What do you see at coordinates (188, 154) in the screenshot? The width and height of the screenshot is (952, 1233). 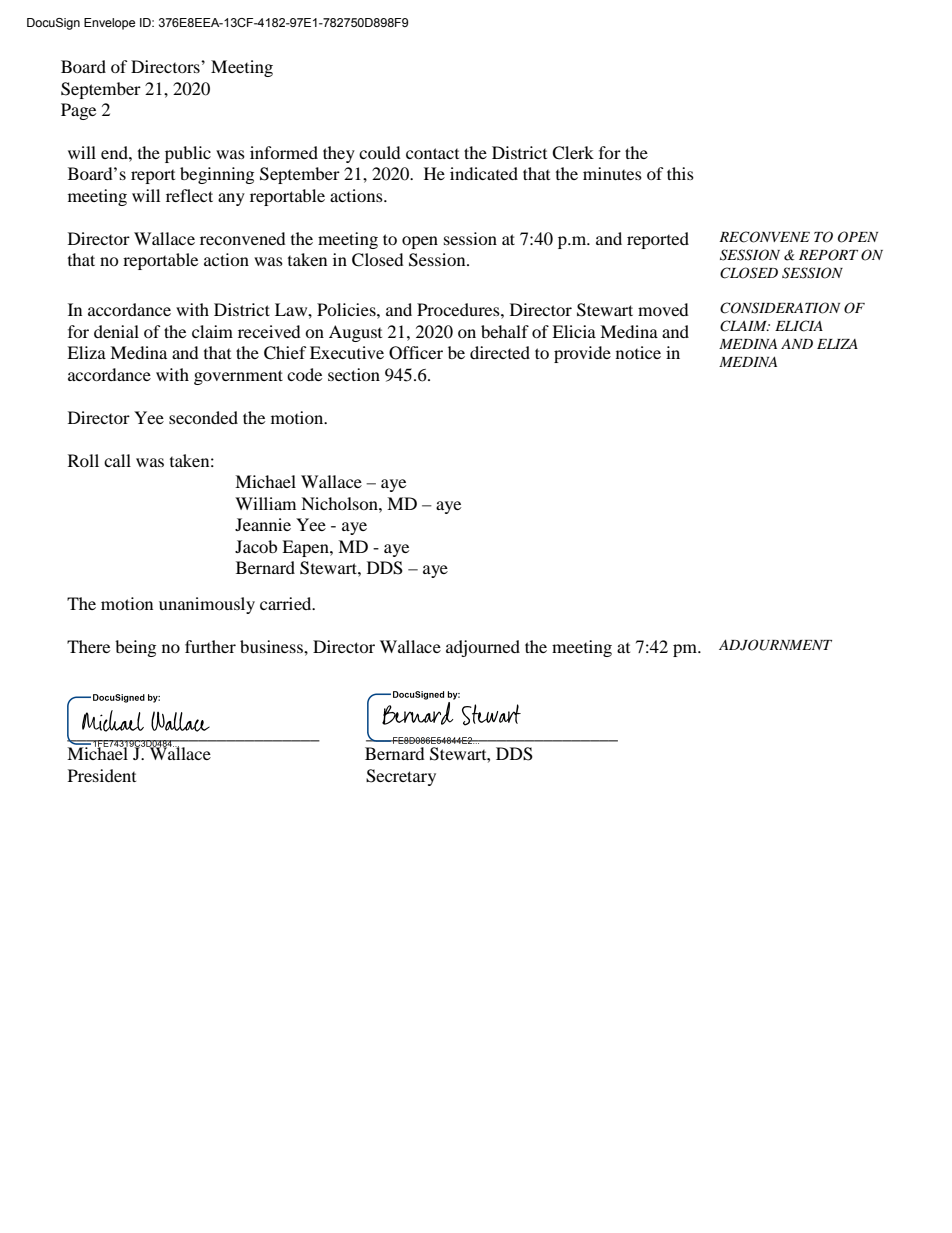 I see `public` at bounding box center [188, 154].
